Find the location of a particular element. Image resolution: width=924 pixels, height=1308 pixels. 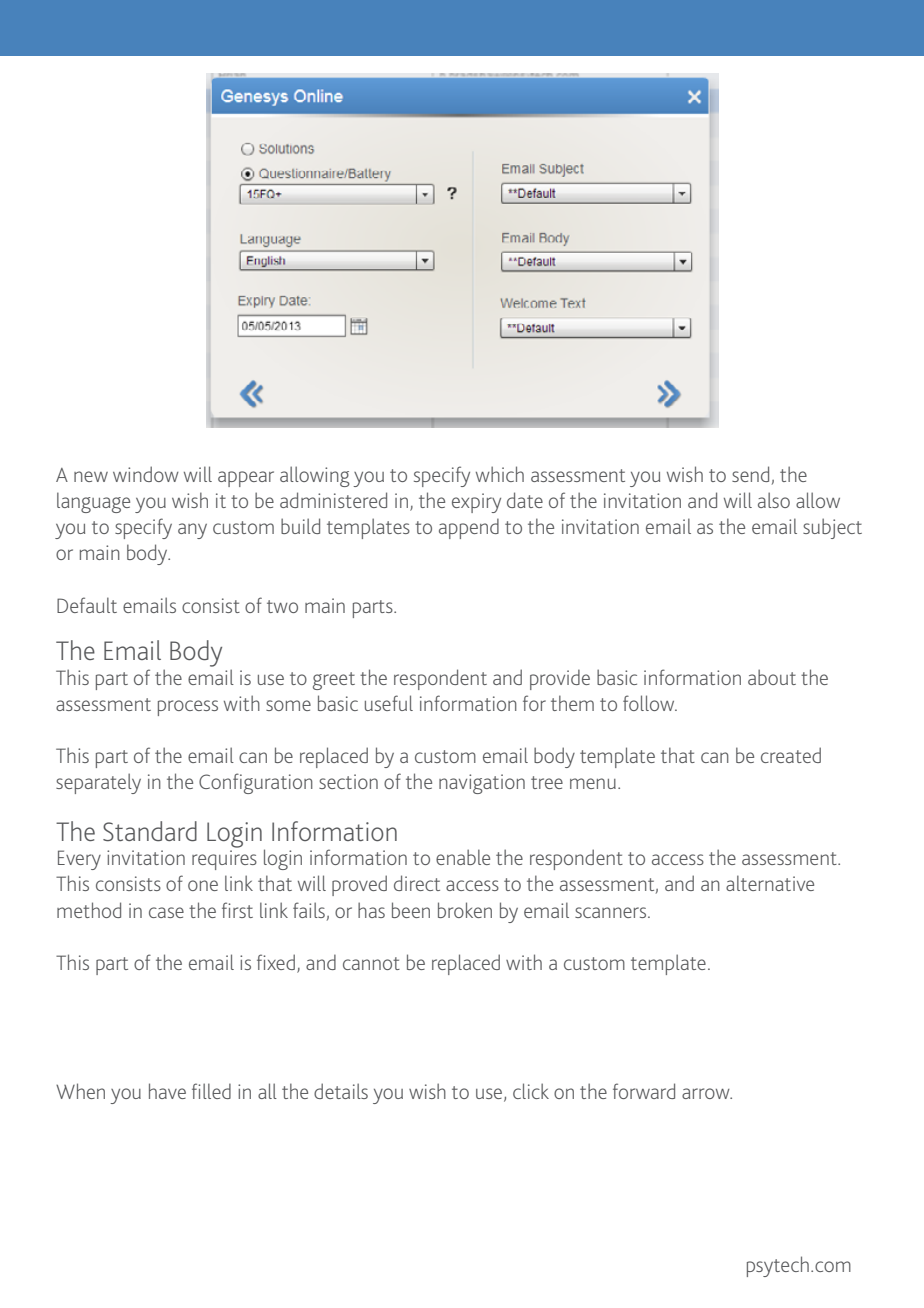

forward is located at coordinates (644, 1091).
